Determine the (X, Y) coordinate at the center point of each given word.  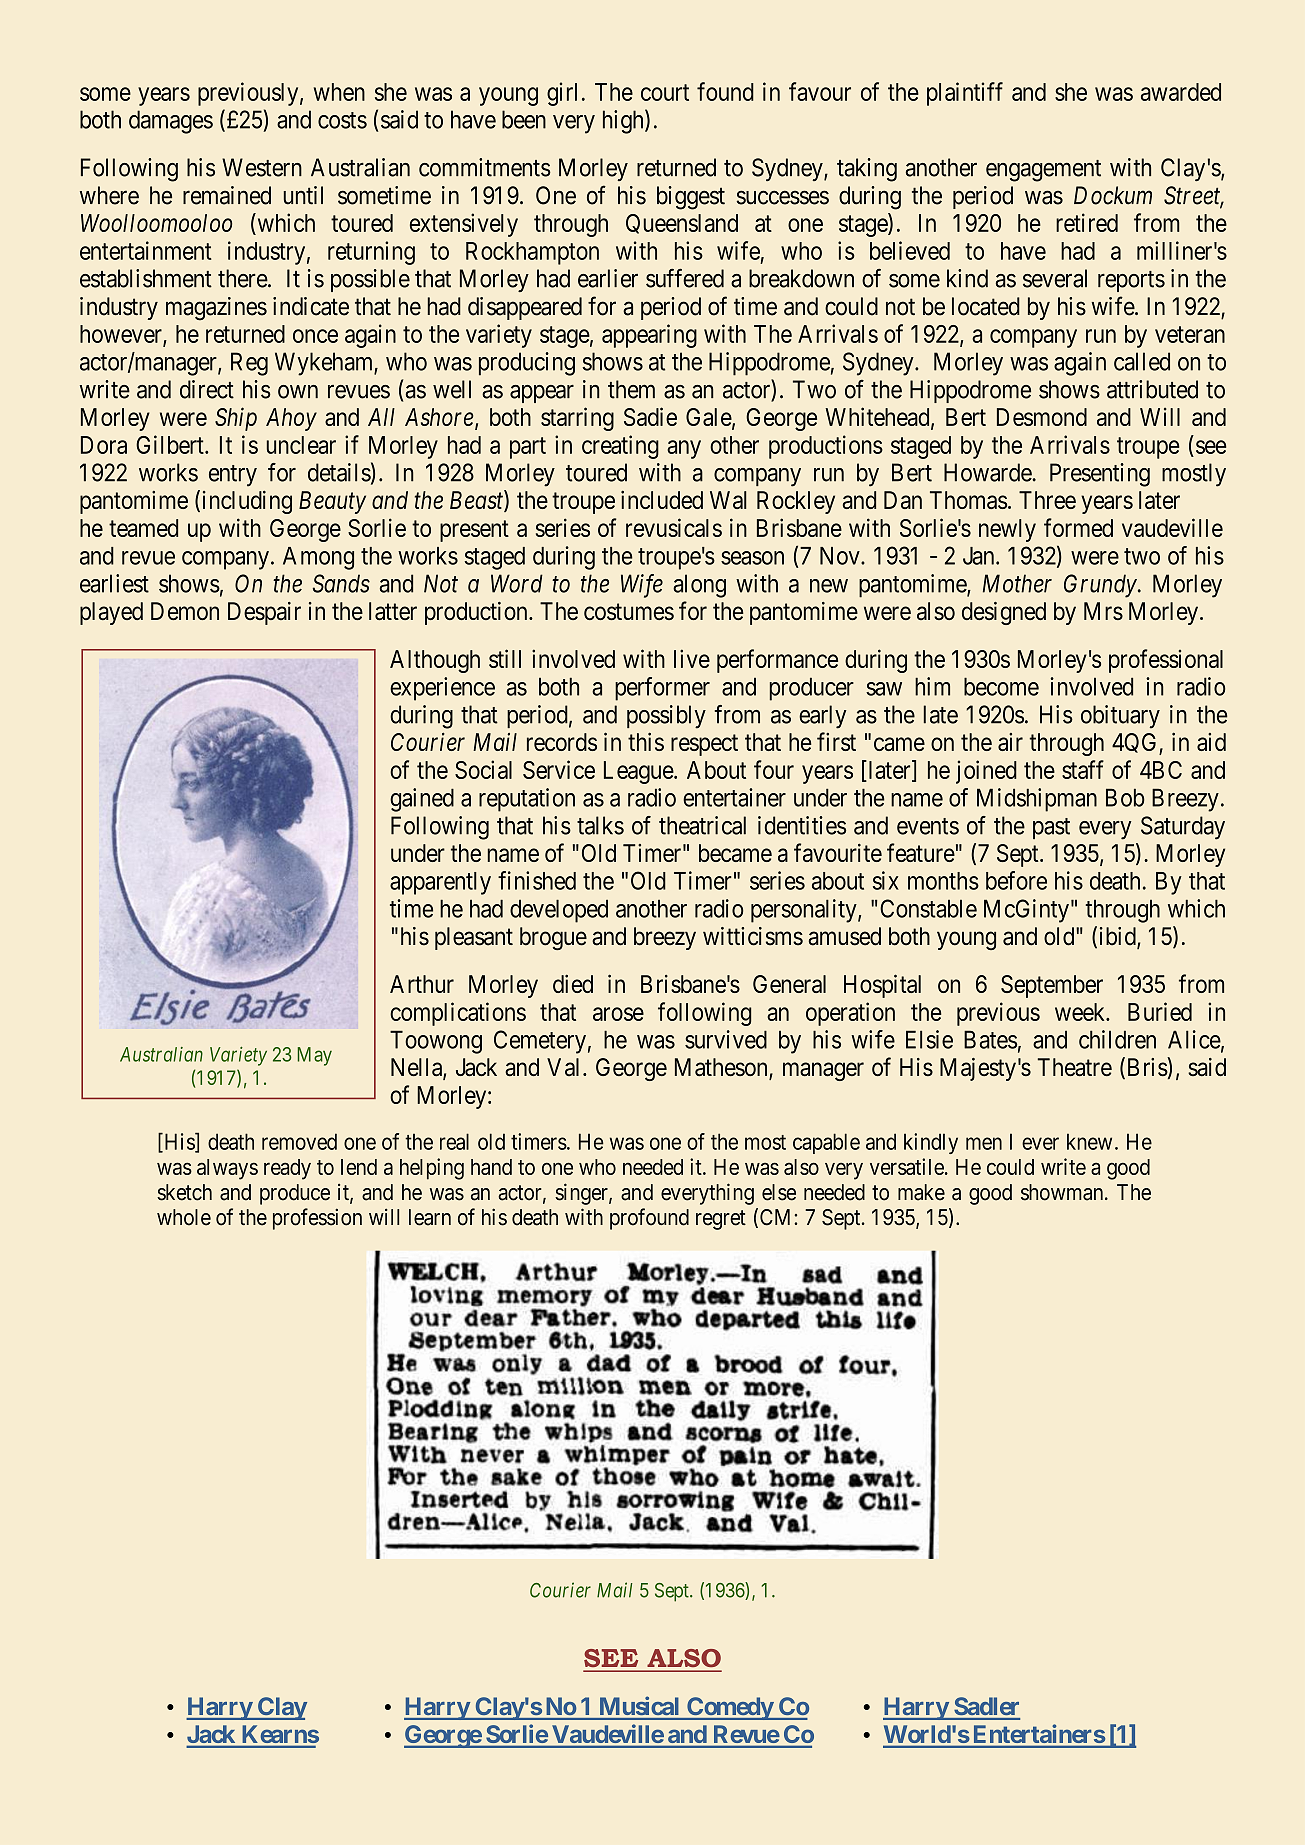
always (227, 1169)
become (1001, 686)
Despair (264, 613)
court (665, 92)
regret (721, 1220)
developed (559, 911)
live (692, 658)
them (631, 389)
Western (262, 167)
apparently (440, 883)
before (1016, 880)
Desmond (1042, 417)
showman (1063, 1192)
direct (207, 389)
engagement (1043, 171)
